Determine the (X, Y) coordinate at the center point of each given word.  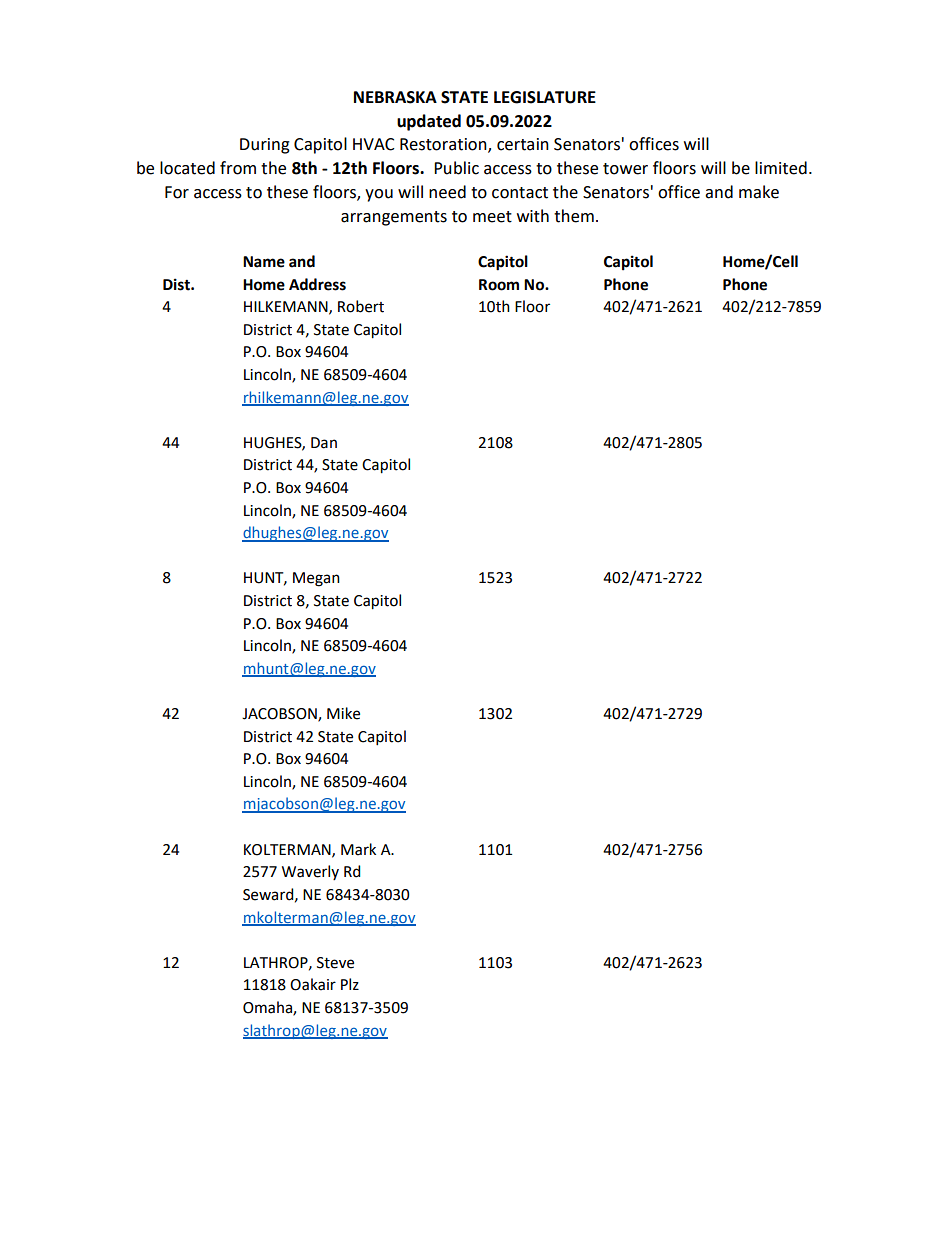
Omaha (268, 1008)
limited (781, 168)
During (265, 146)
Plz (350, 984)
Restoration (444, 145)
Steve (335, 963)
